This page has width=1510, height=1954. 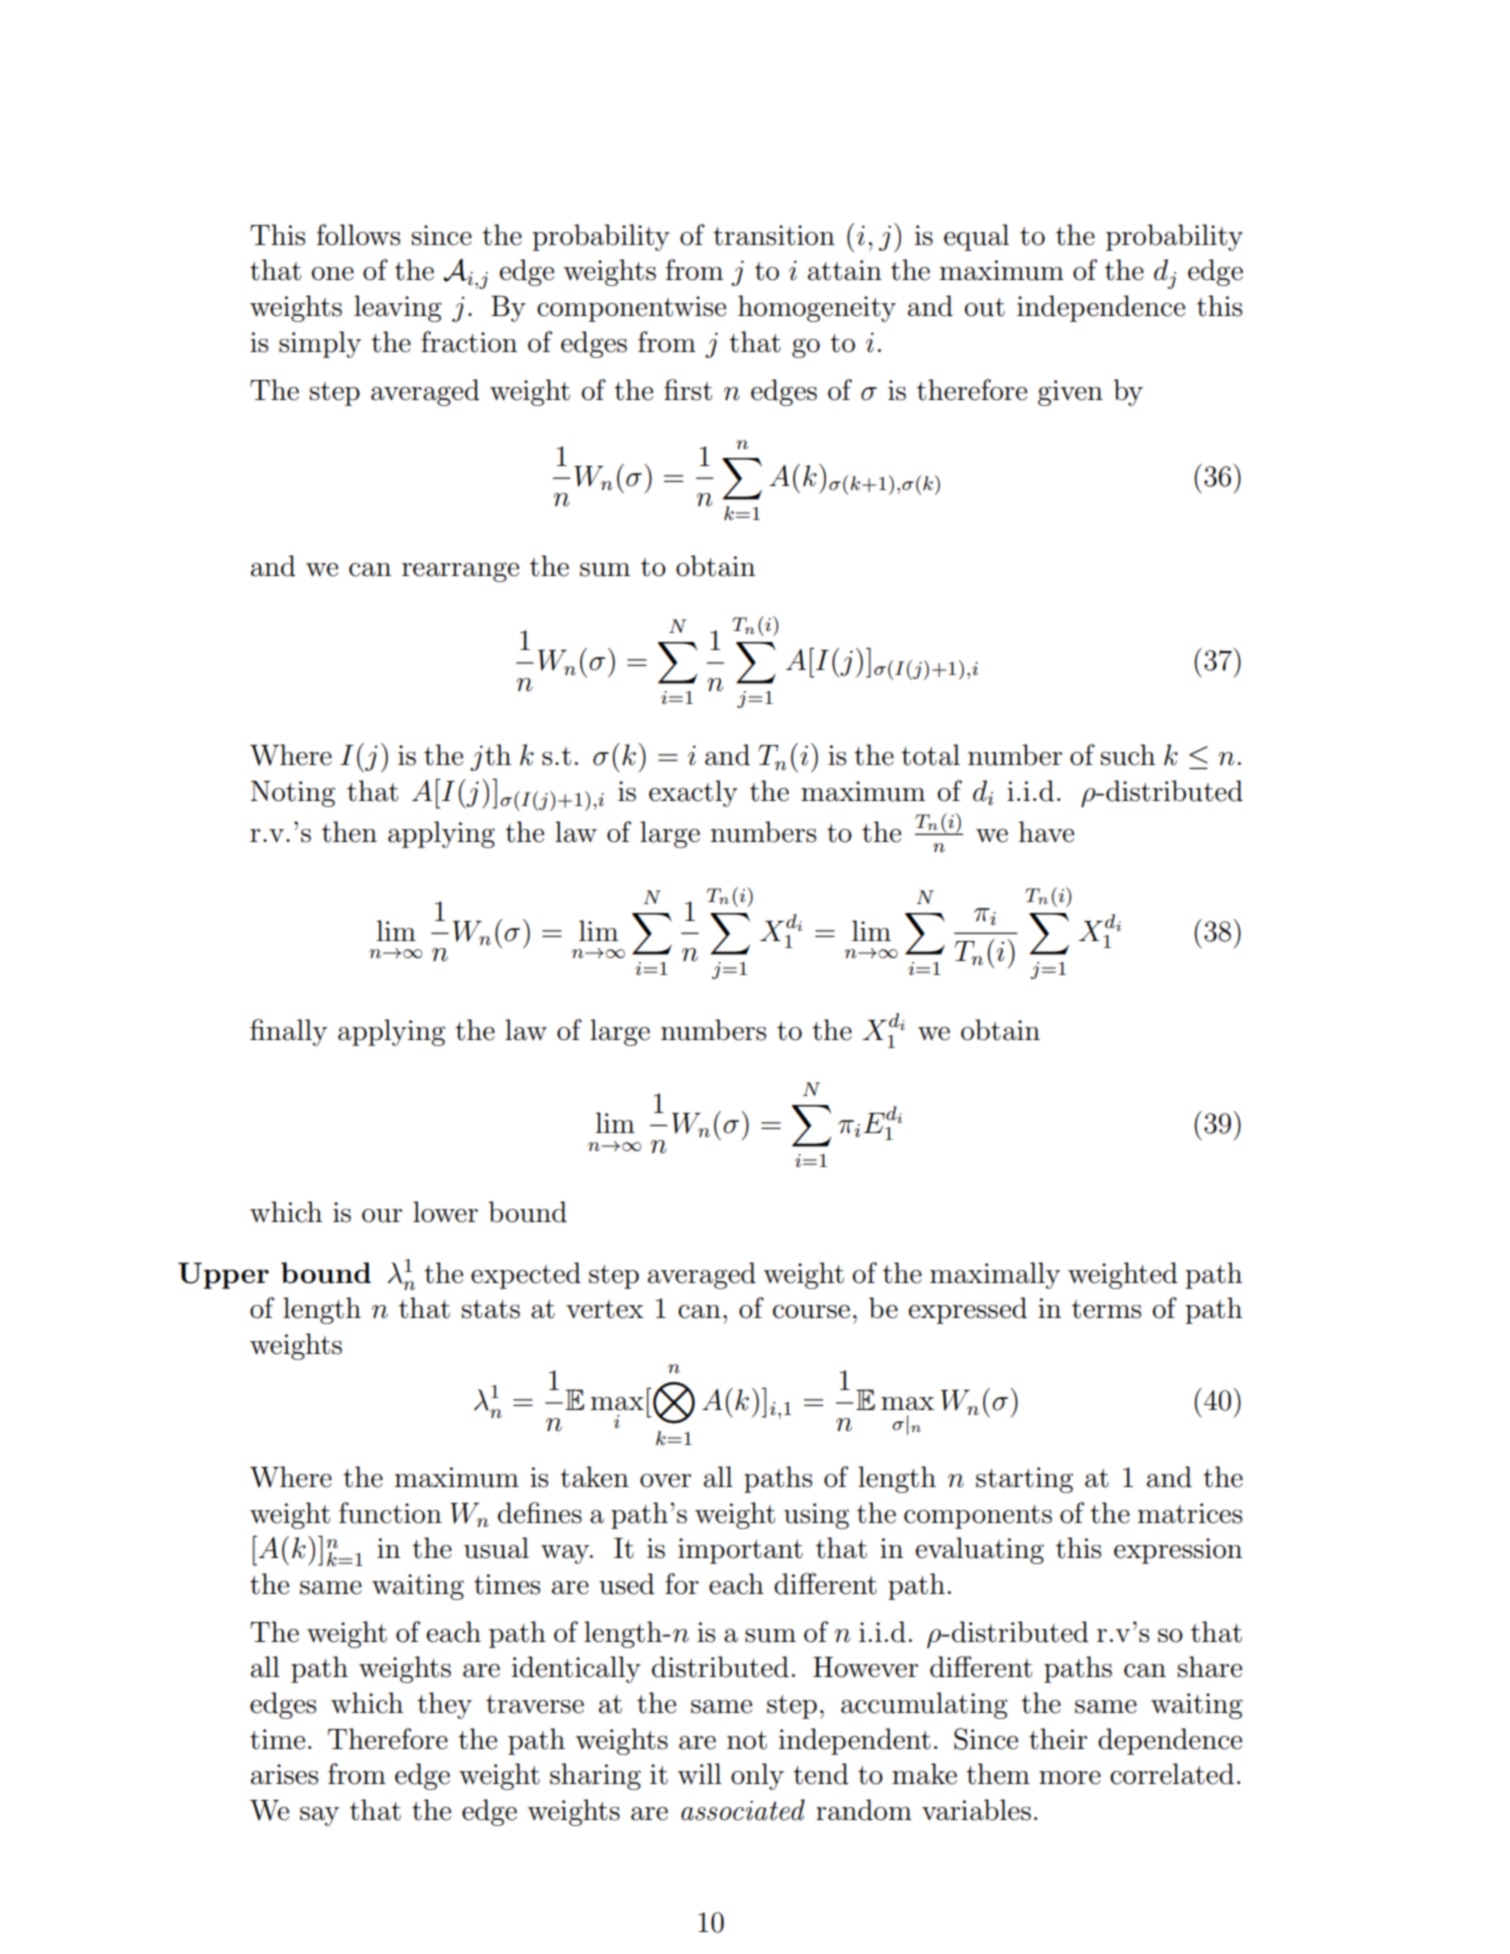 I want to click on transition, so click(x=774, y=235).
